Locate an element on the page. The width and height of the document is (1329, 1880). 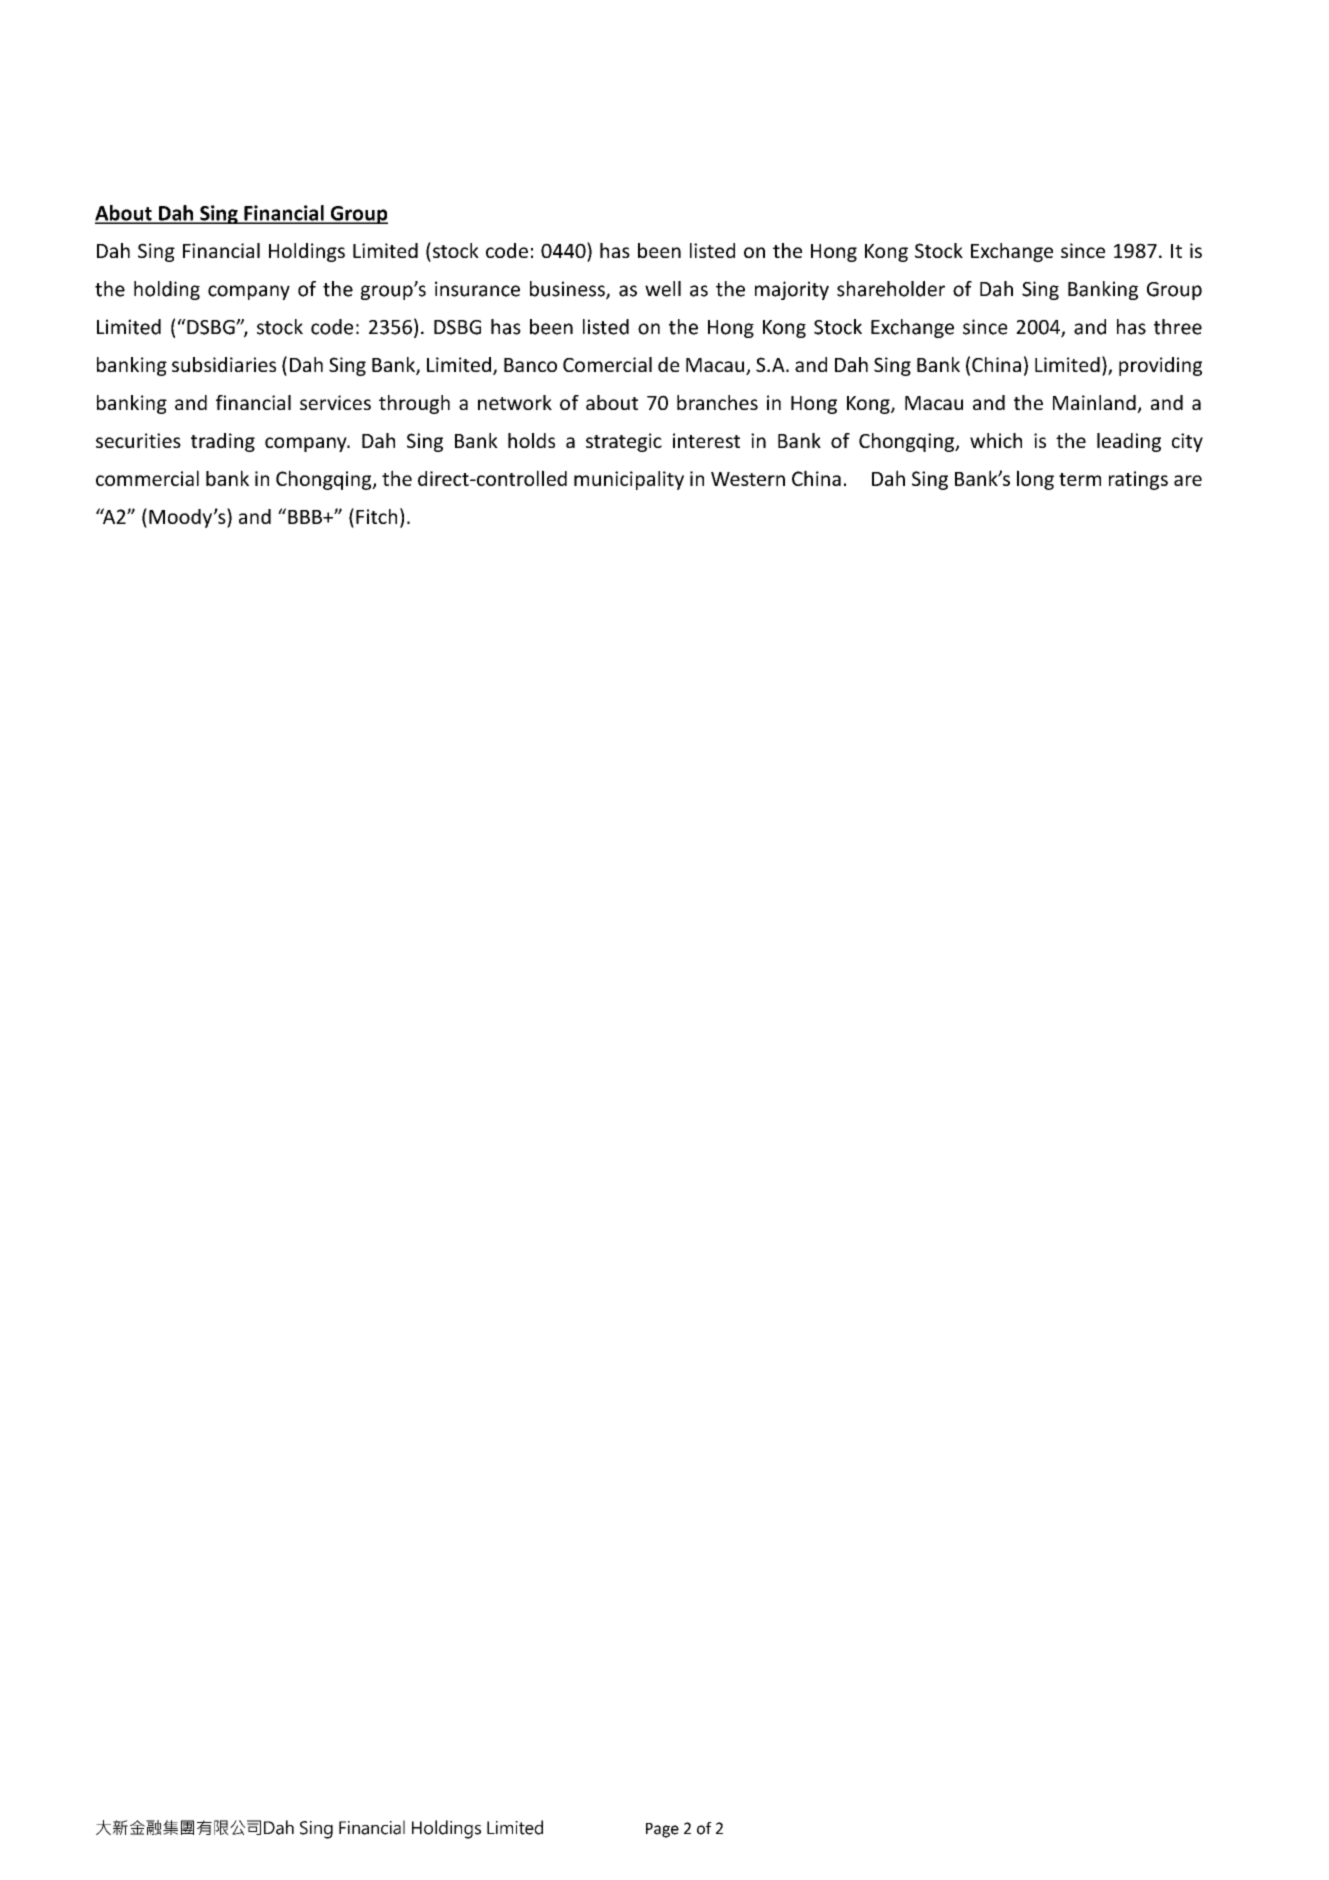
long is located at coordinates (1035, 480).
